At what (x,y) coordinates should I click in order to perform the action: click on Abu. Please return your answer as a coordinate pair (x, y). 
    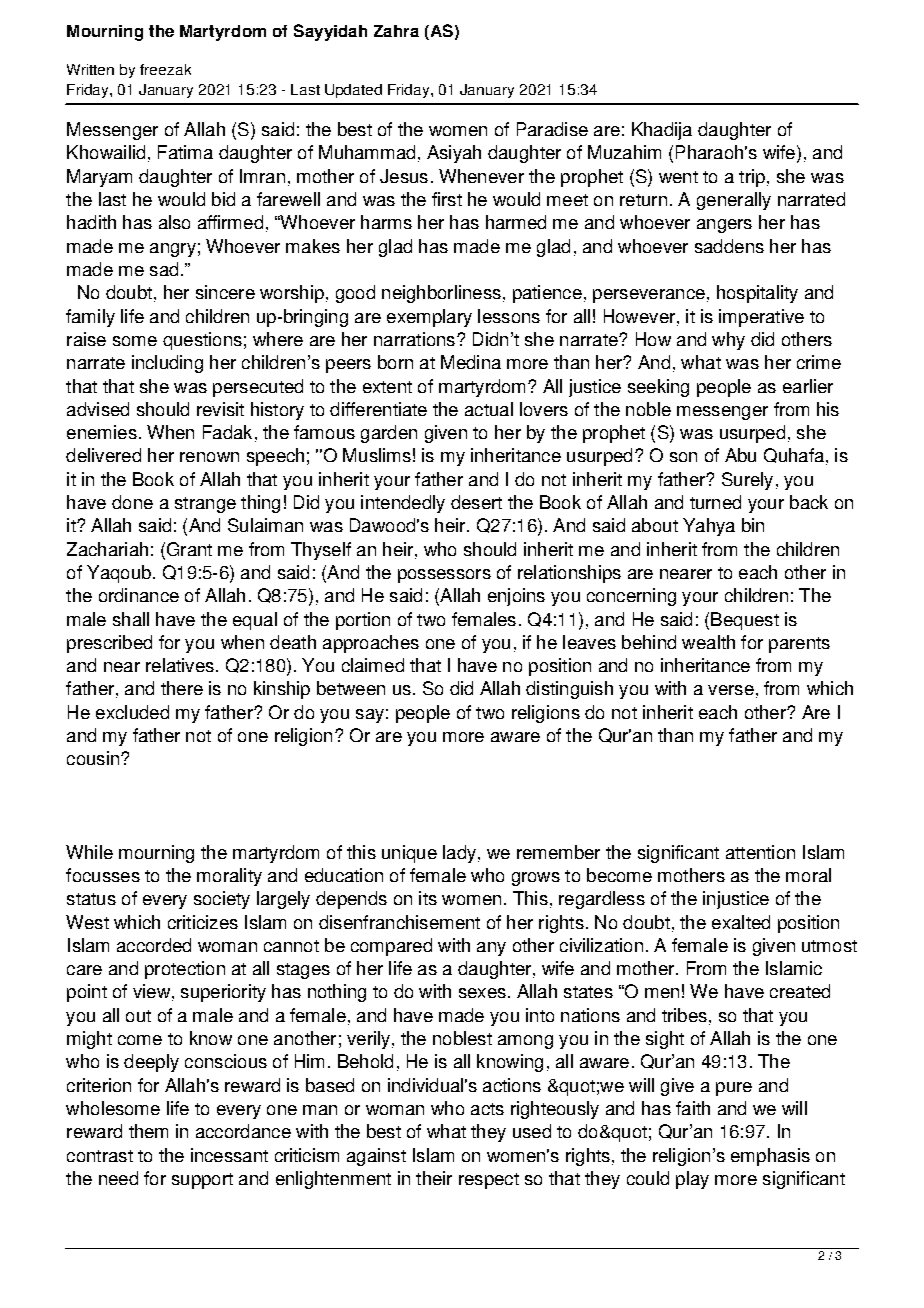
    Looking at the image, I should click on (740, 455).
